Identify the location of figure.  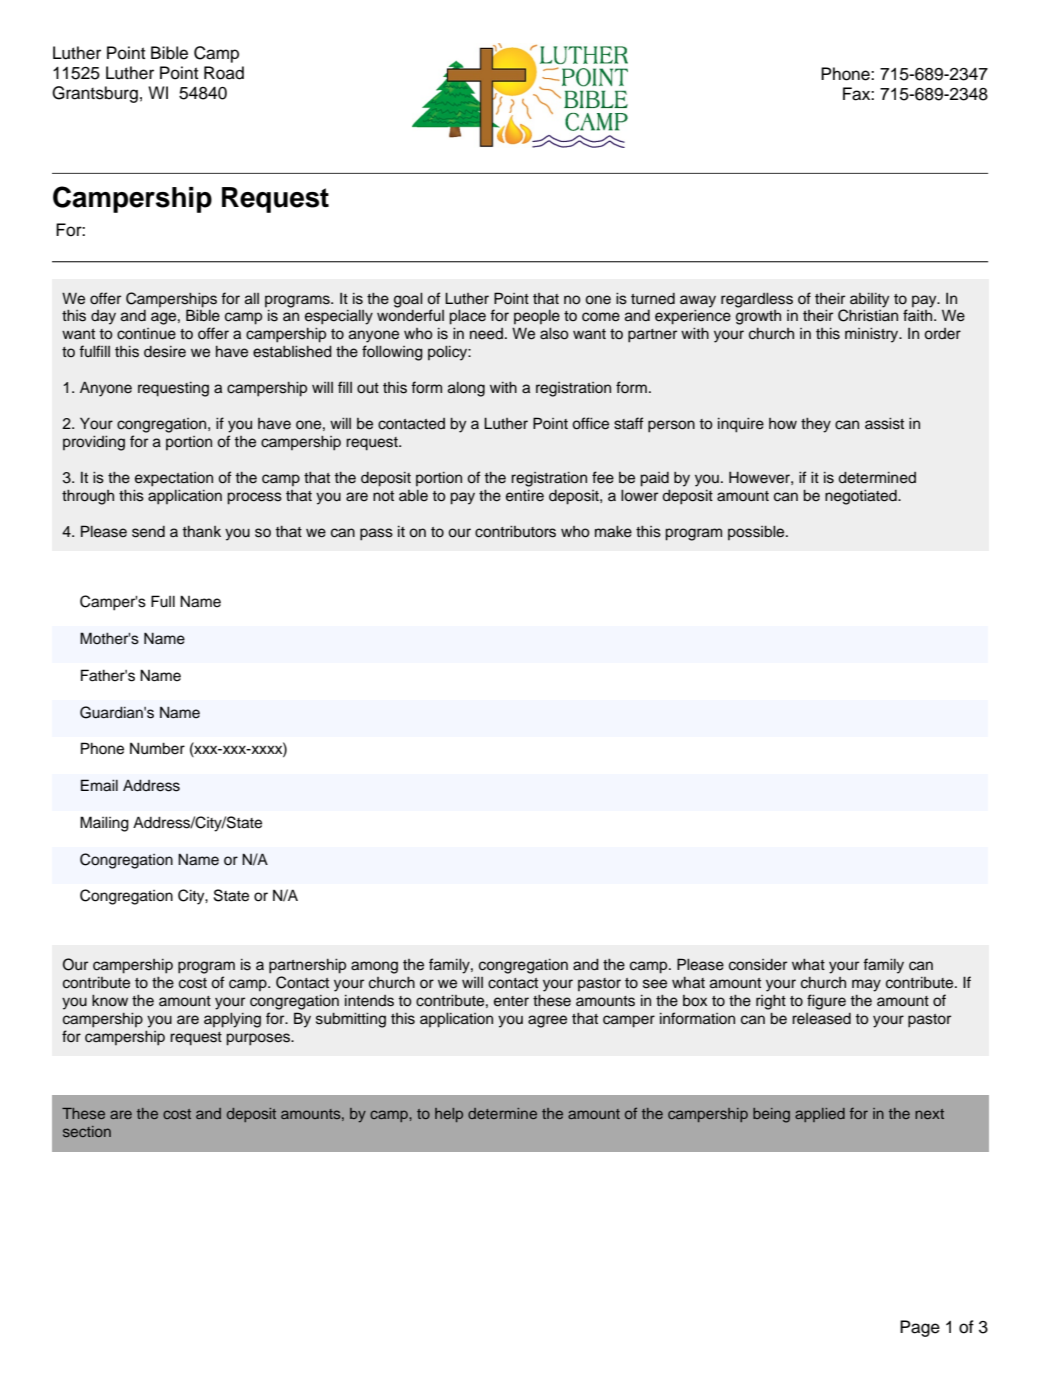
(826, 1002).
